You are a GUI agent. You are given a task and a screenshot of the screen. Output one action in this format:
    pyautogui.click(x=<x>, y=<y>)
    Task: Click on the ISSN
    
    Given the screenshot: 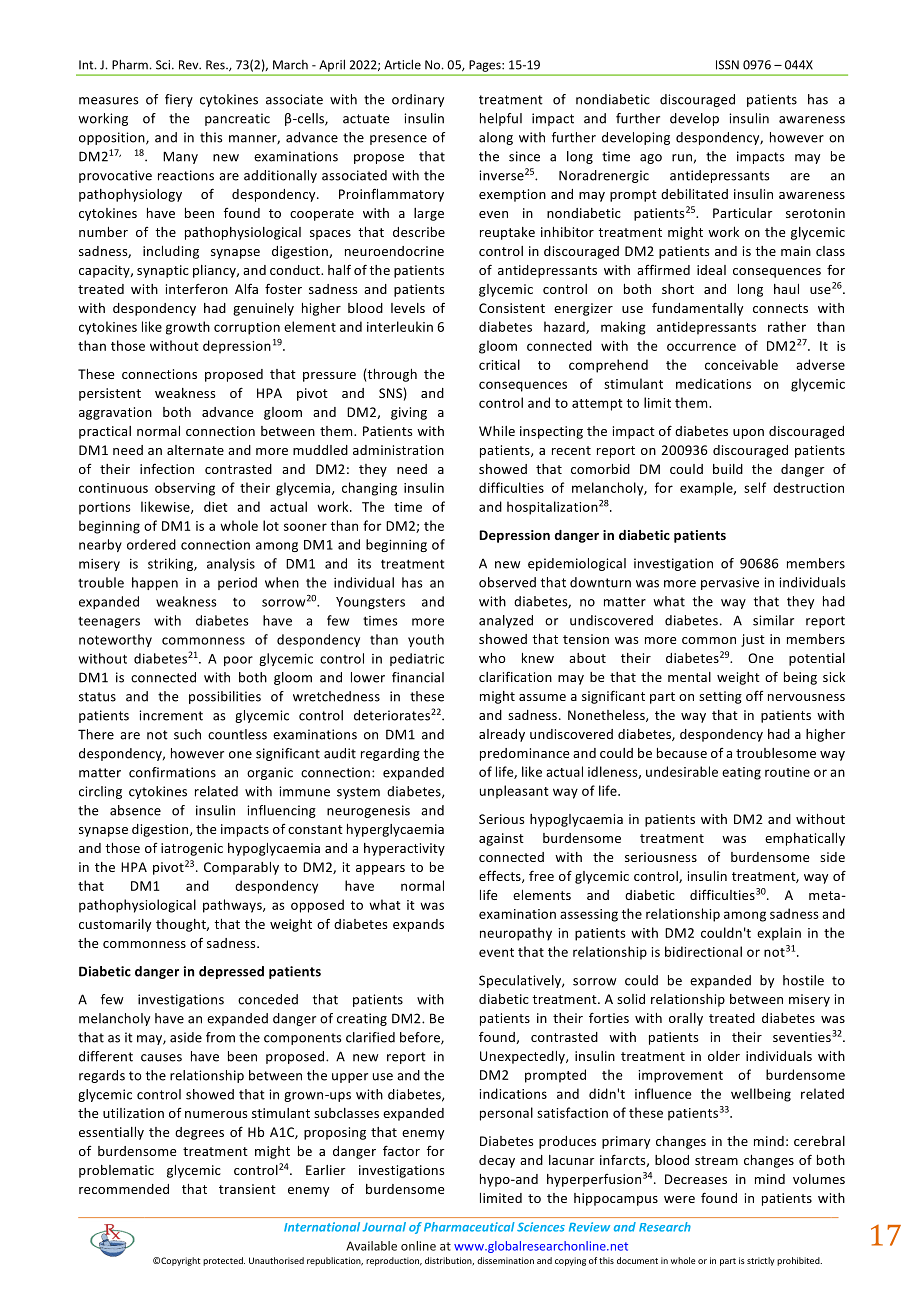 What is the action you would take?
    pyautogui.click(x=727, y=65)
